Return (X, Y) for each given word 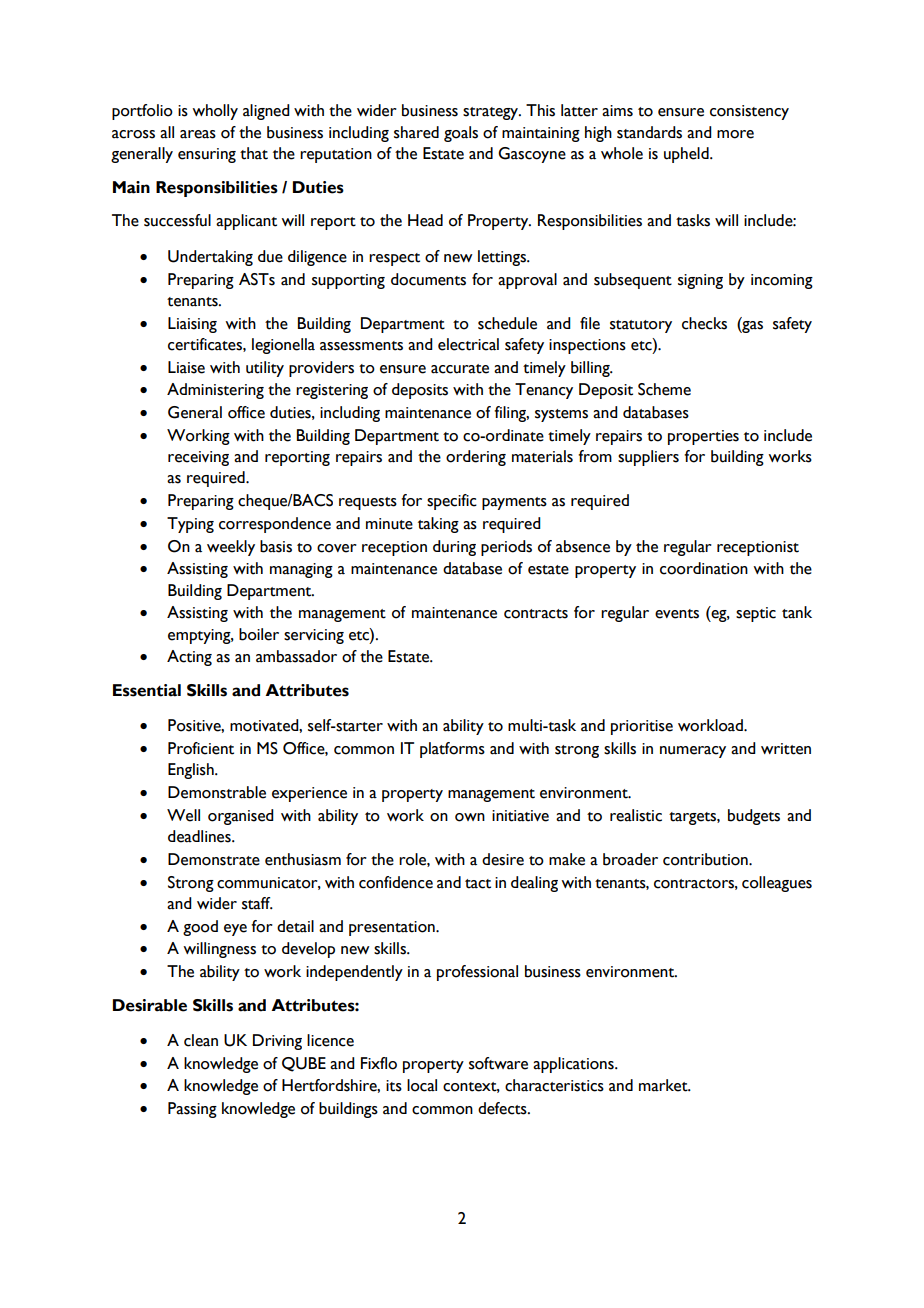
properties (703, 437)
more (735, 134)
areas (198, 134)
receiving (198, 458)
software (498, 1063)
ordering (476, 458)
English (192, 771)
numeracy (693, 752)
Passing (192, 1110)
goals (461, 134)
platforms (452, 750)
